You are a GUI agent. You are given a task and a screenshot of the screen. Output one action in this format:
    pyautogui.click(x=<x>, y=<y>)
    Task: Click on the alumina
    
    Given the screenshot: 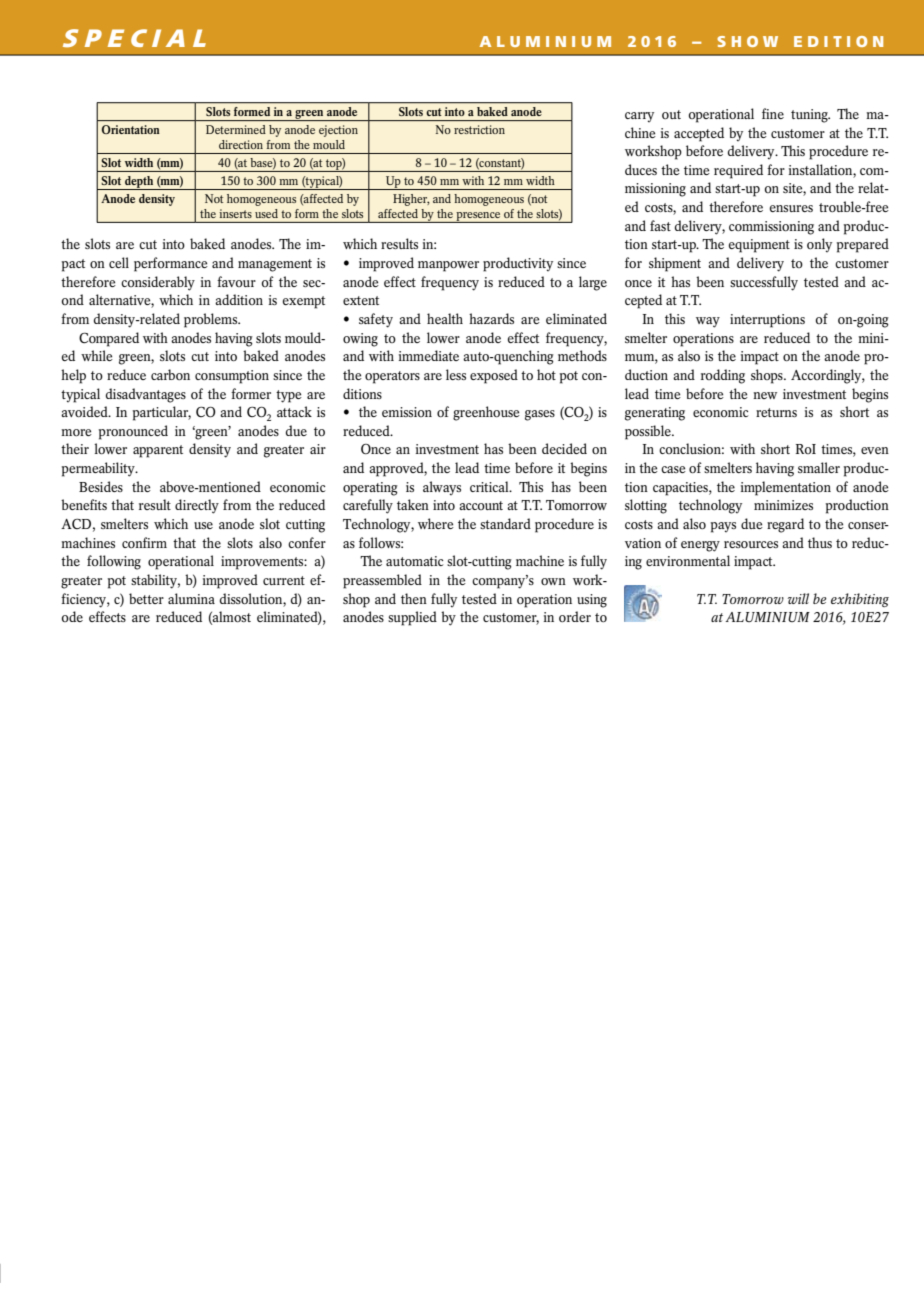 What is the action you would take?
    pyautogui.click(x=191, y=598)
